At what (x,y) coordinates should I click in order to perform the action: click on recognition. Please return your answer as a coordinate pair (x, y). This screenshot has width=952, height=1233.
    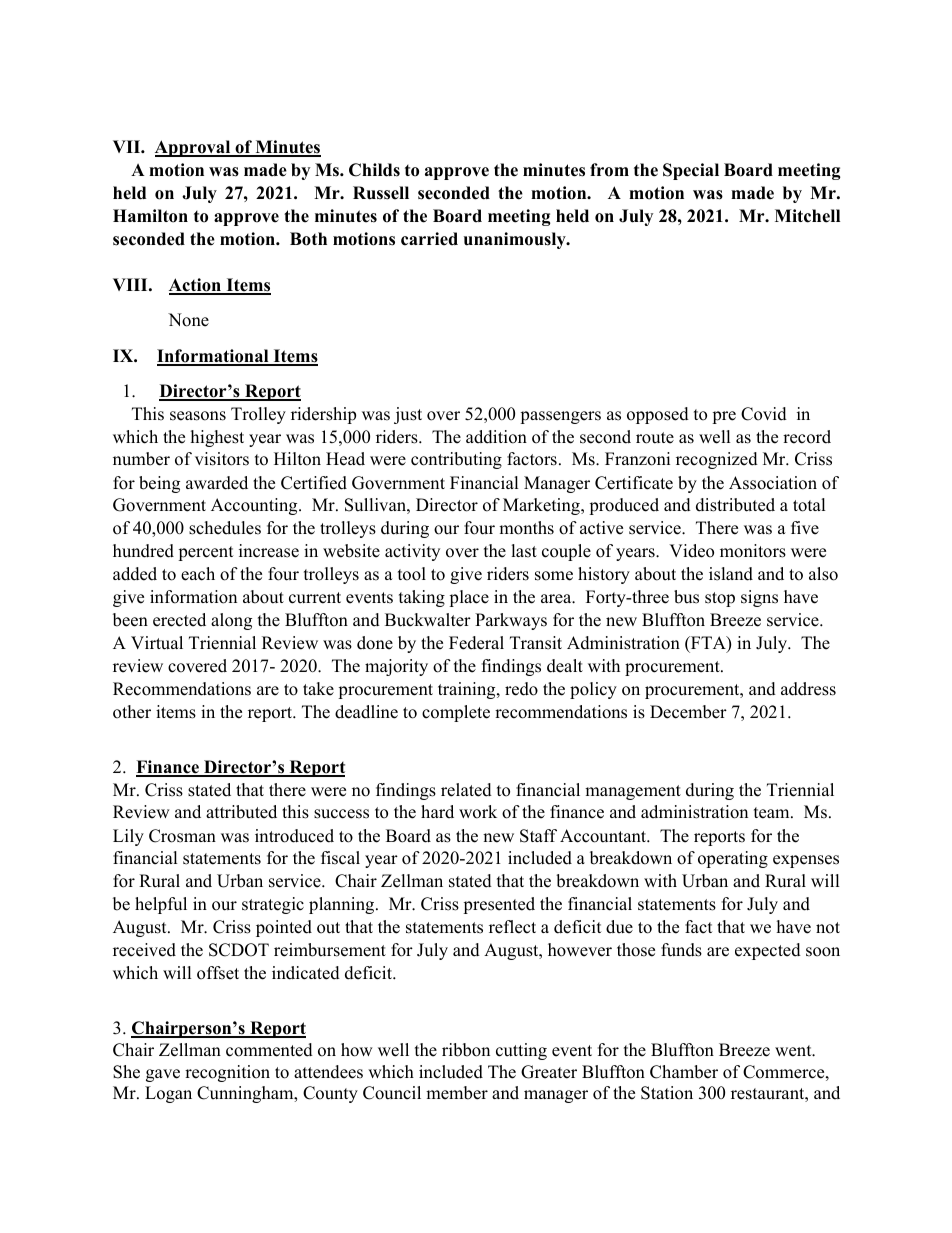
    Looking at the image, I should click on (227, 1073).
